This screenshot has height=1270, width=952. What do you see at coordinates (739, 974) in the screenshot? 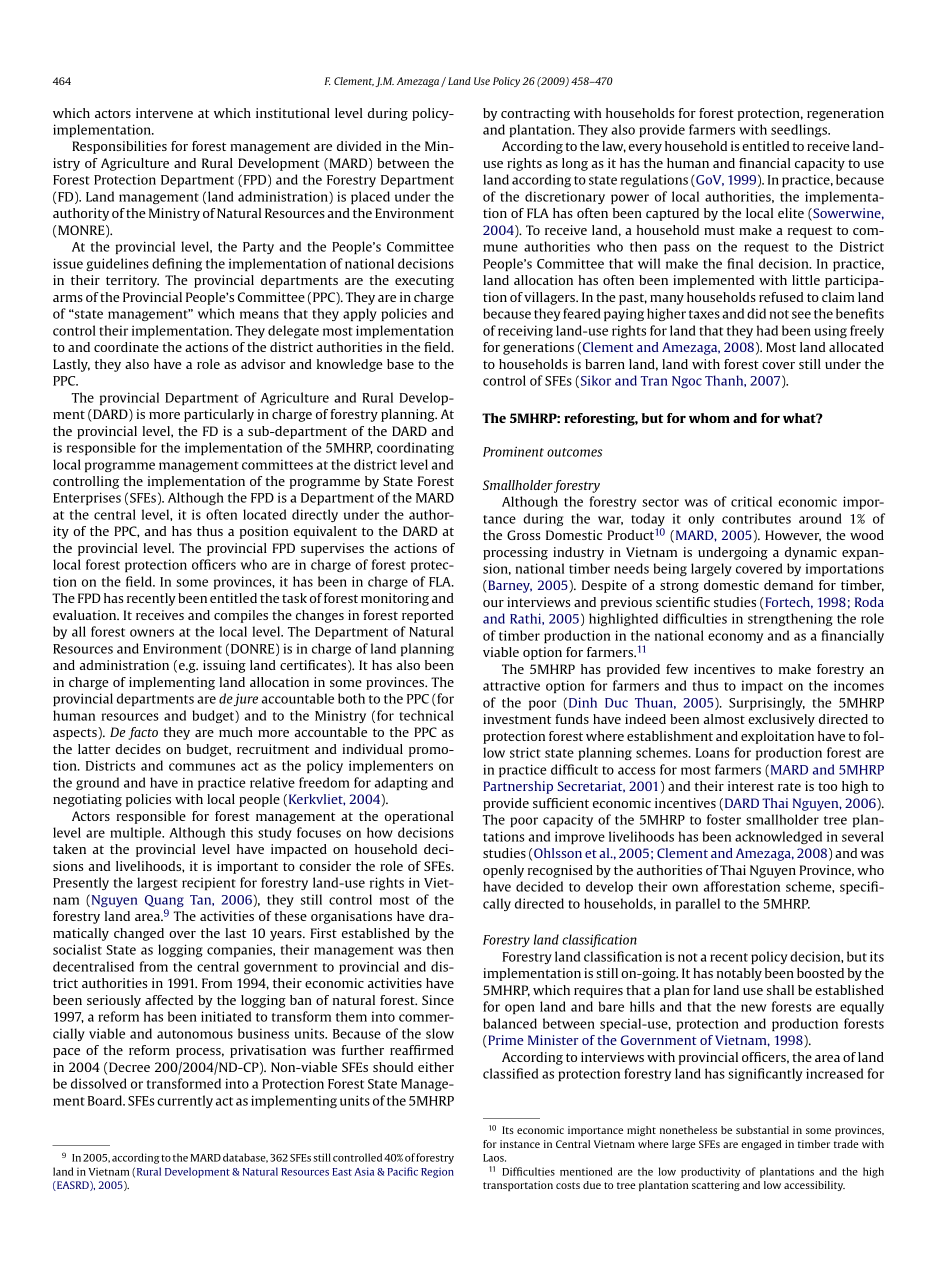
I see `notably` at bounding box center [739, 974].
